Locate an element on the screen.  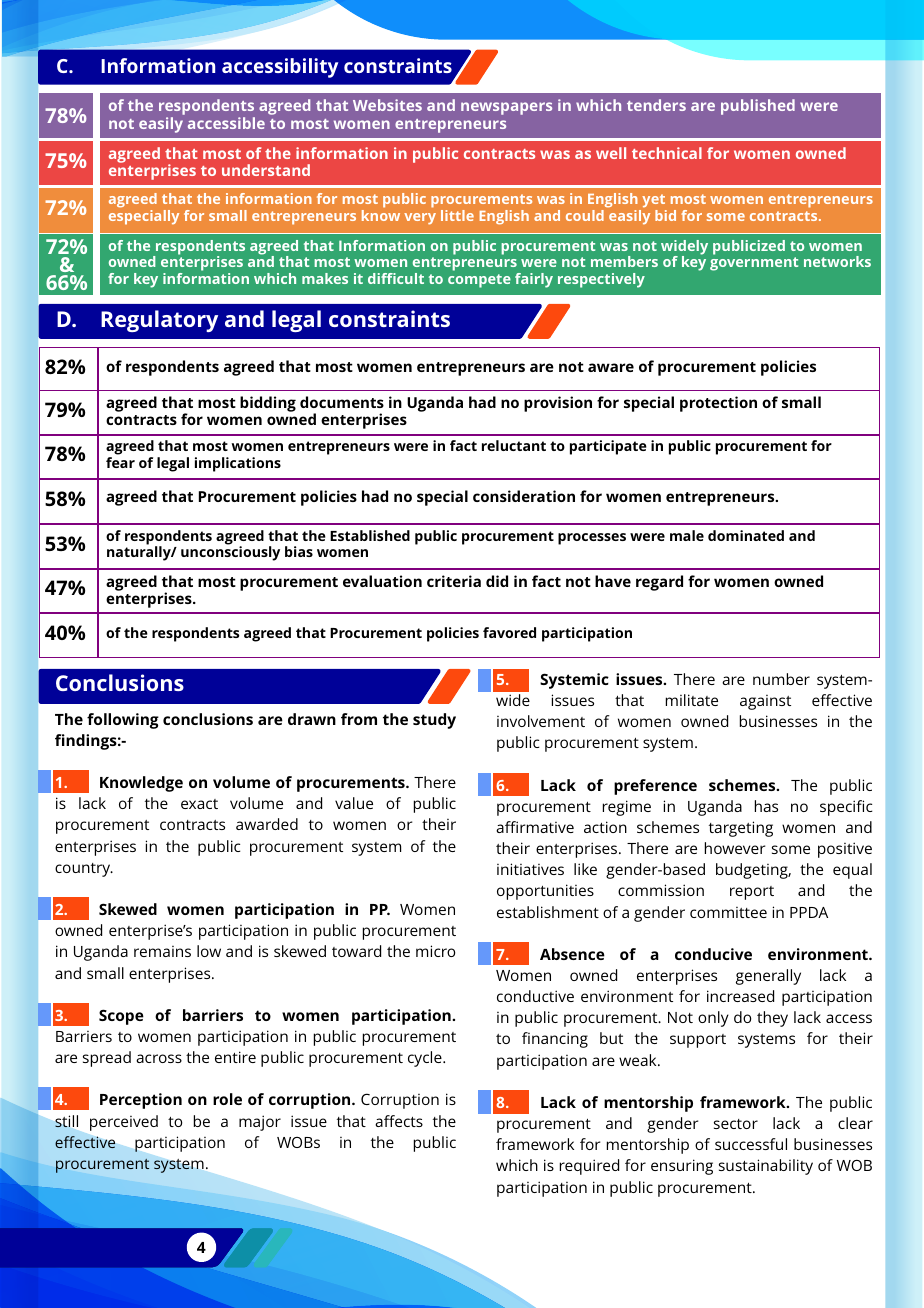
fear is located at coordinates (120, 462).
